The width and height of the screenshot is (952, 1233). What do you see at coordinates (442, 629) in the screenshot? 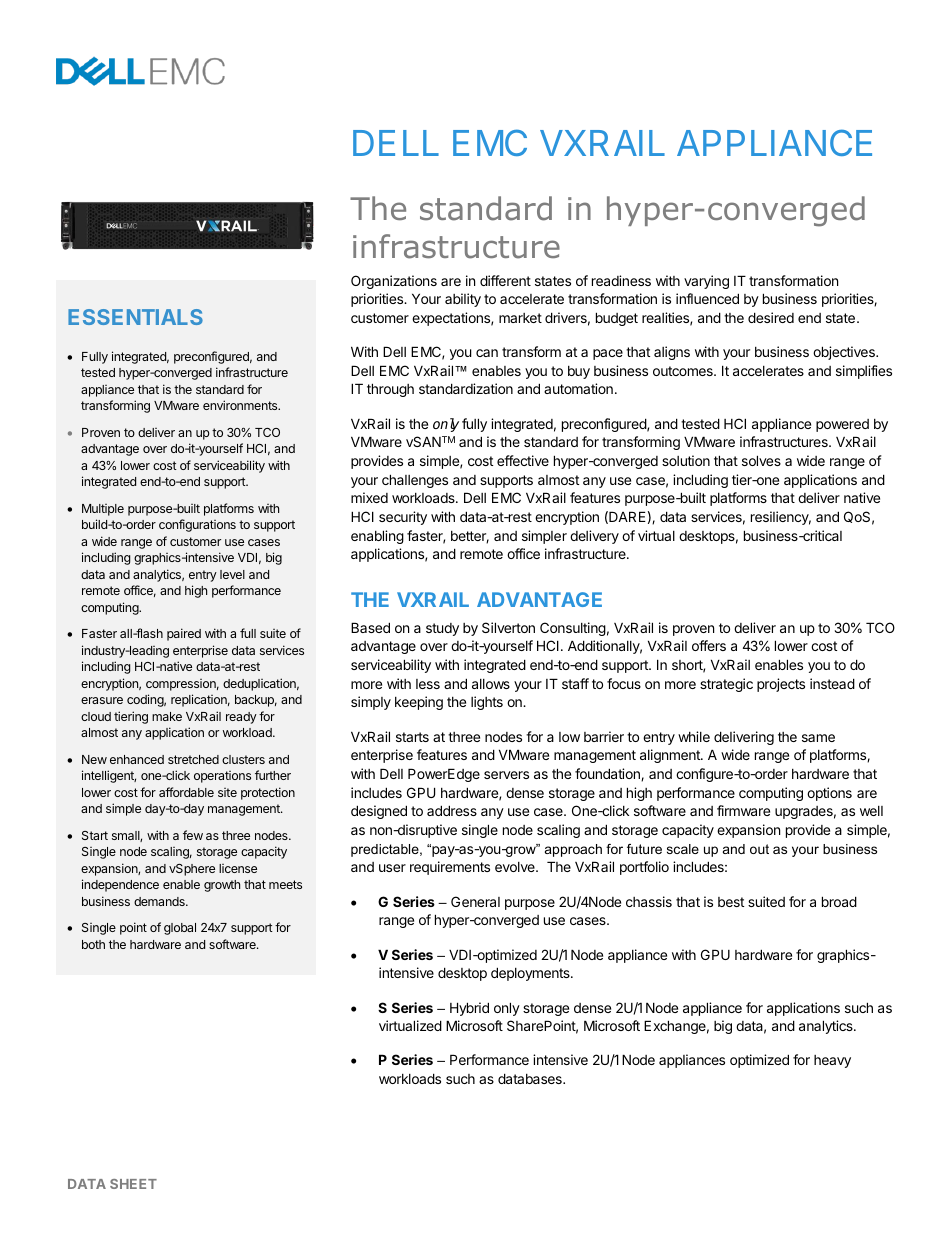
I see `study` at bounding box center [442, 629].
